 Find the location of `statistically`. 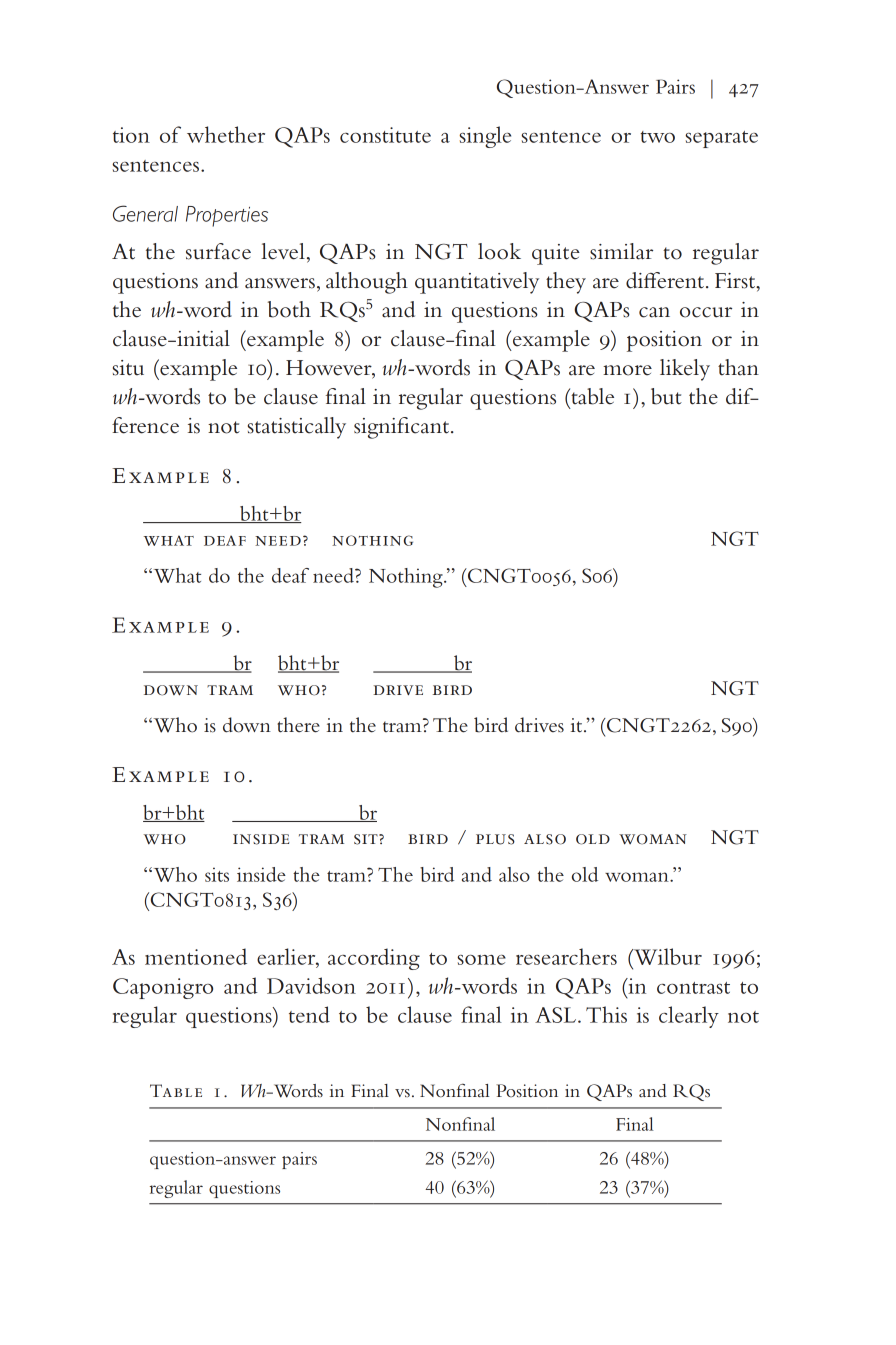

statistically is located at coordinates (297, 428).
